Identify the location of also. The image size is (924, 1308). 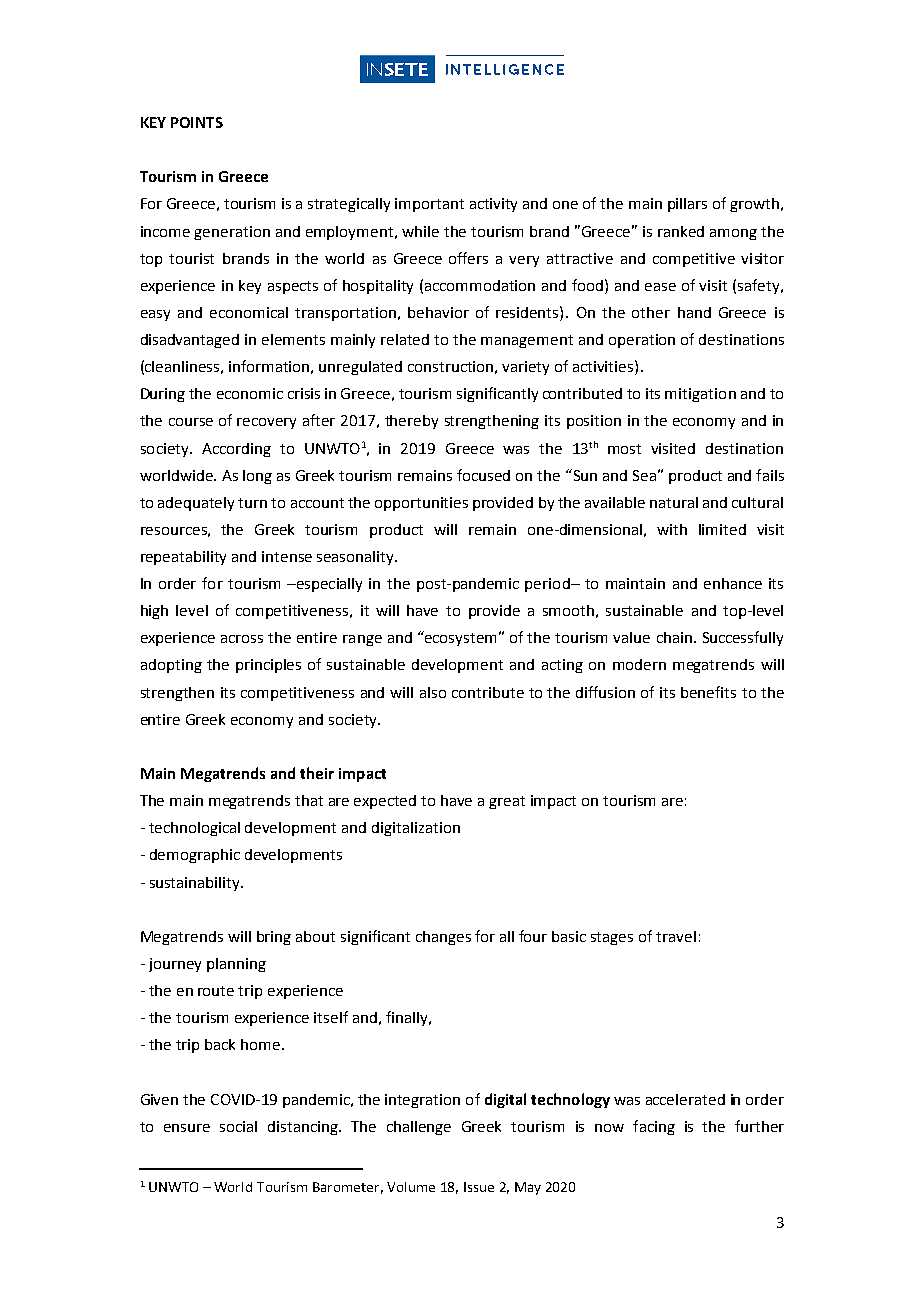
(433, 692).
